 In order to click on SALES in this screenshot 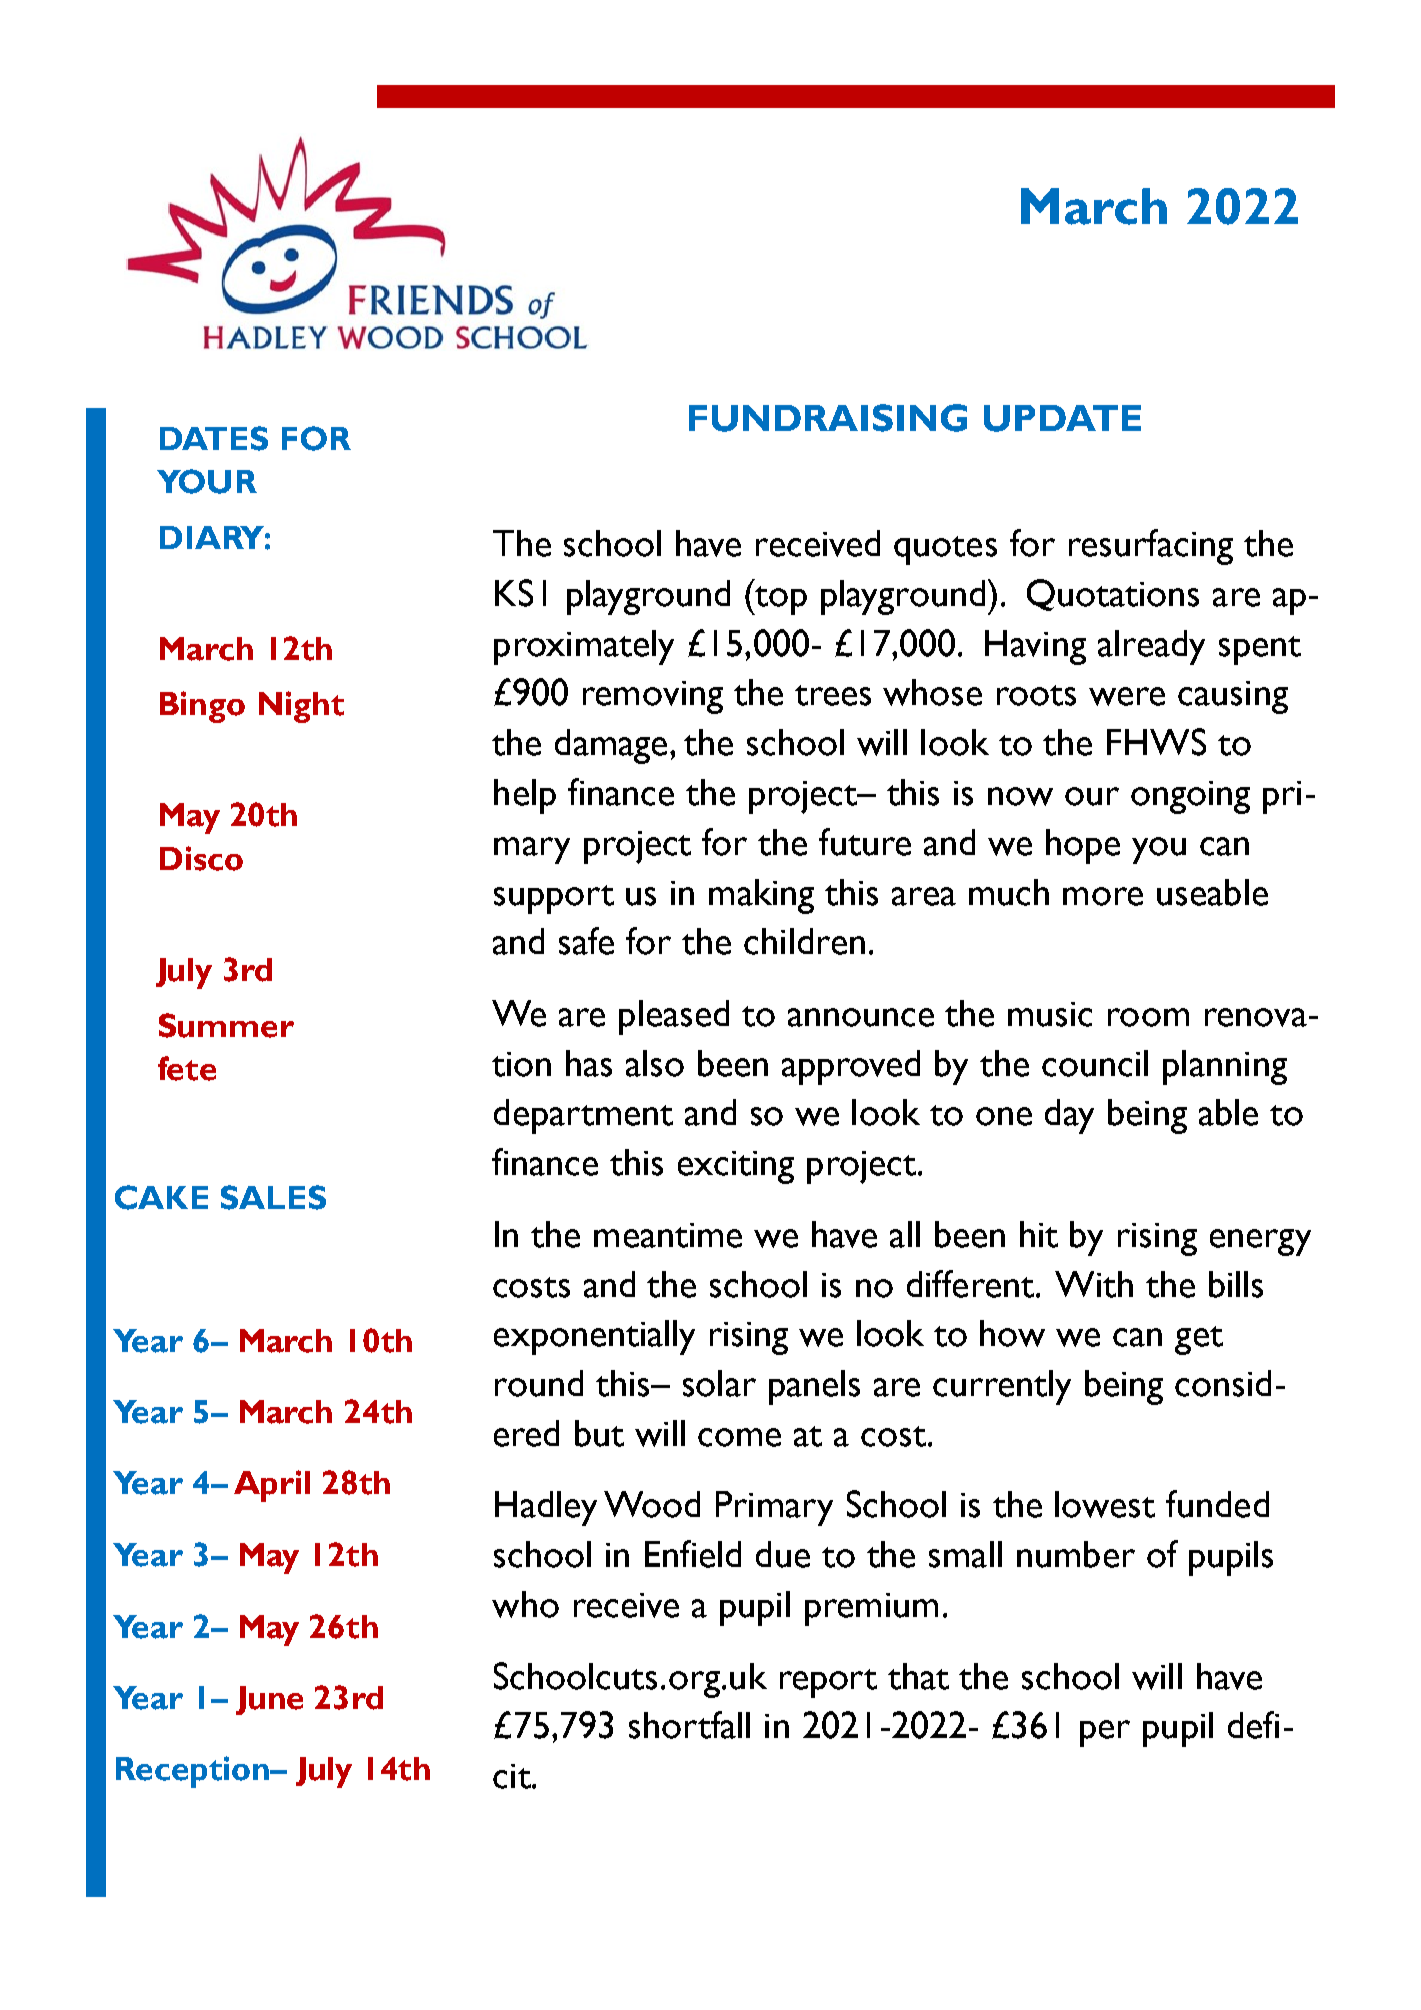, I will do `click(273, 1197)`.
